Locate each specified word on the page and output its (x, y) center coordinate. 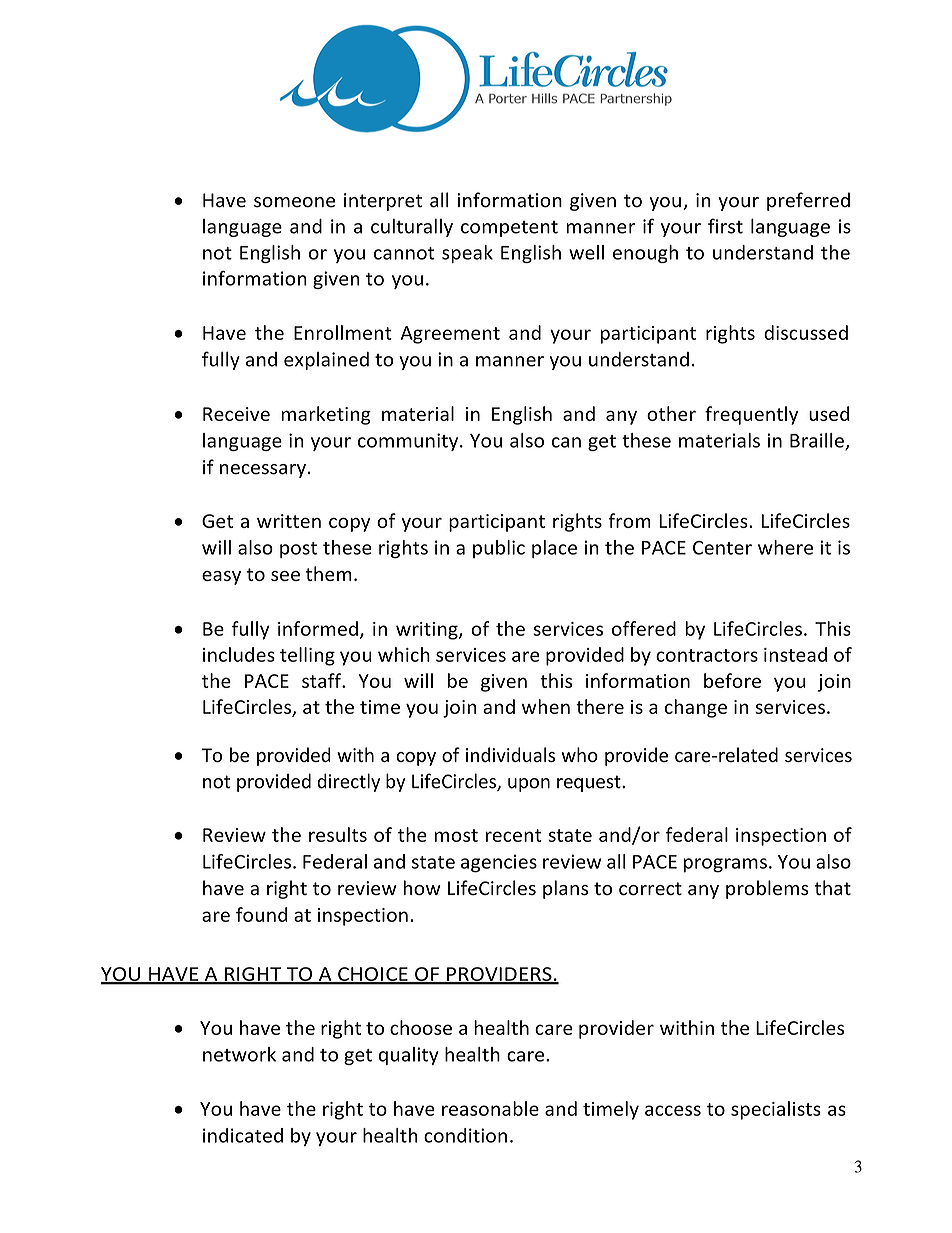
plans (565, 889)
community (409, 442)
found (261, 914)
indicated (243, 1135)
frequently (751, 415)
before (732, 680)
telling (307, 656)
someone (294, 202)
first (725, 226)
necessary (263, 471)
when (546, 706)
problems (767, 889)
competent (509, 229)
